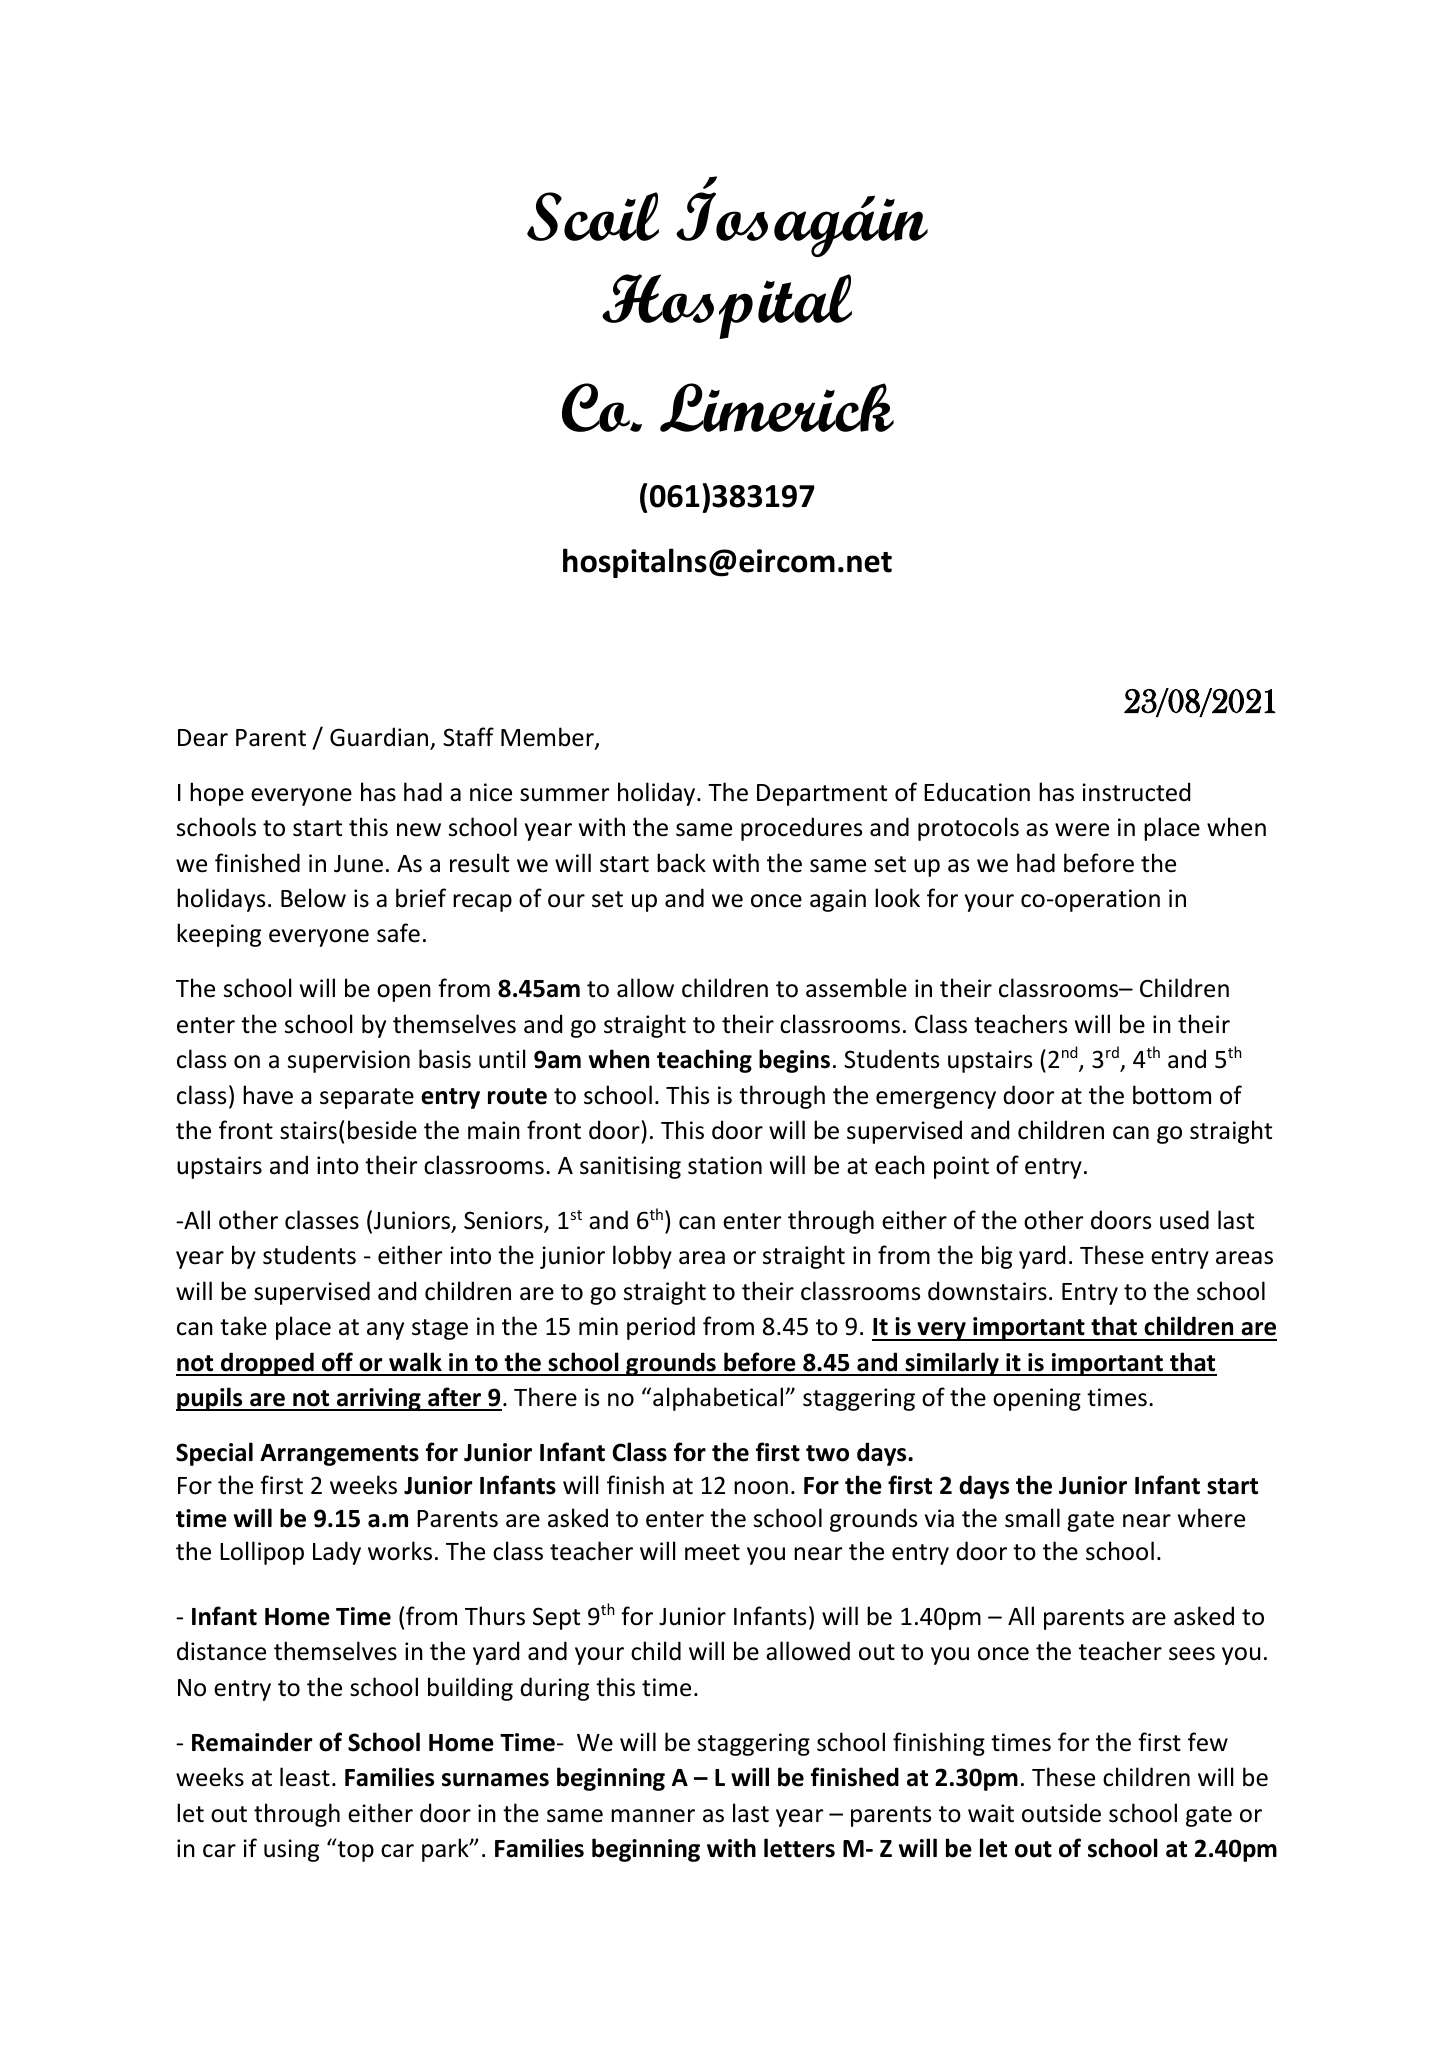 The width and height of the image is (1454, 2056). What do you see at coordinates (777, 407) in the image?
I see `Limerick` at bounding box center [777, 407].
